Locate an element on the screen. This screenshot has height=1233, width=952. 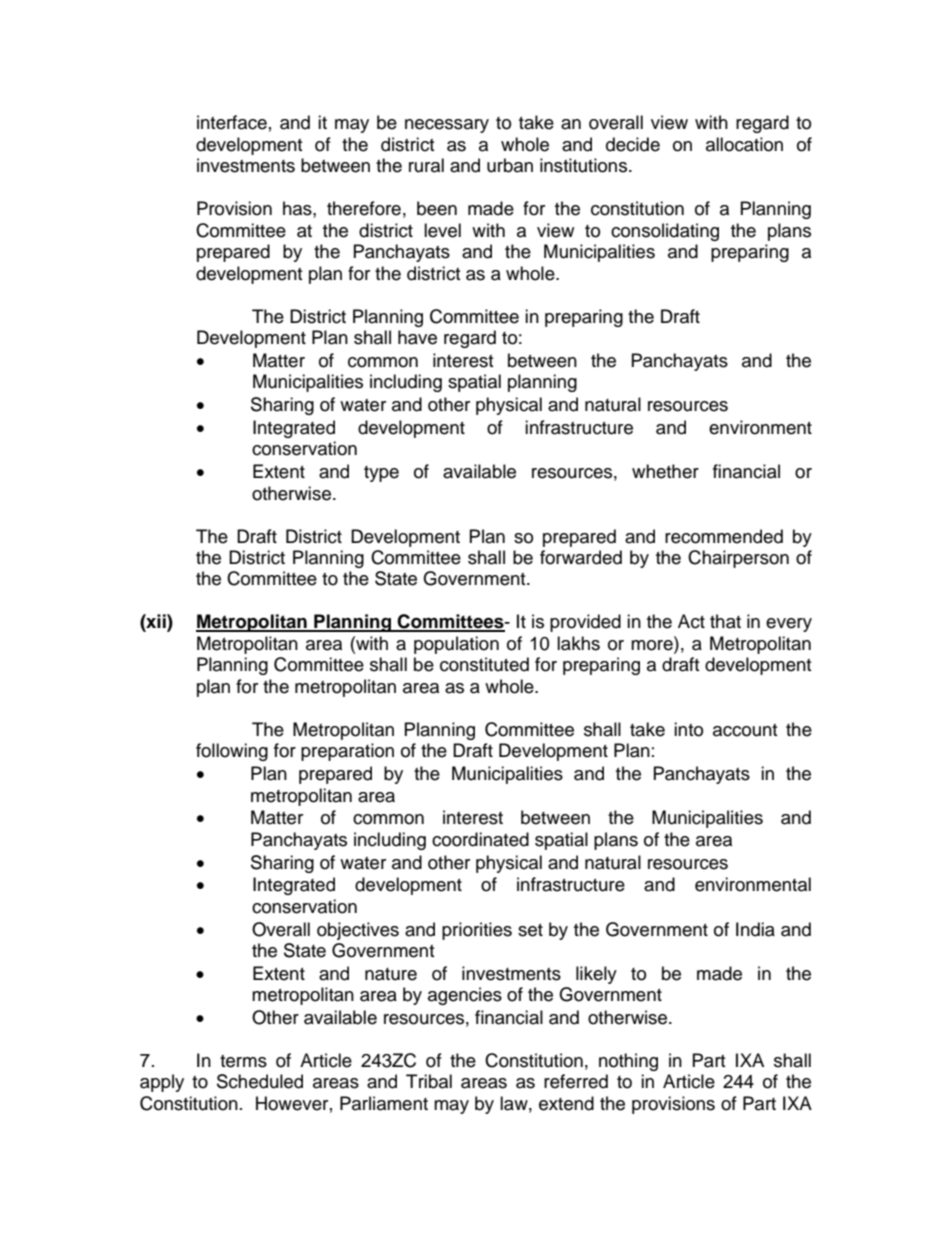
following is located at coordinates (232, 752).
